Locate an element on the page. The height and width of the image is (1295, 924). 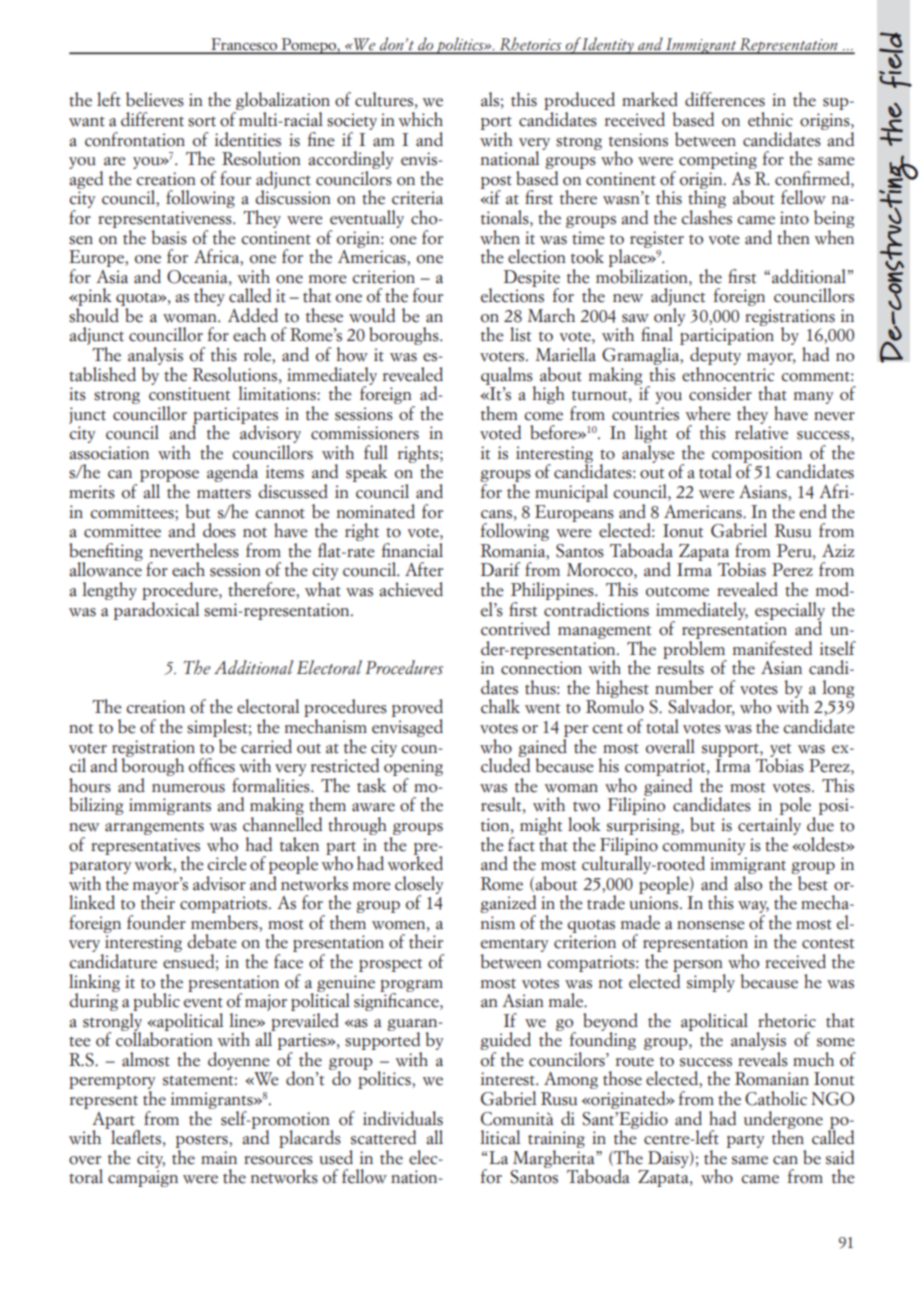
paradoxical is located at coordinates (156, 609).
